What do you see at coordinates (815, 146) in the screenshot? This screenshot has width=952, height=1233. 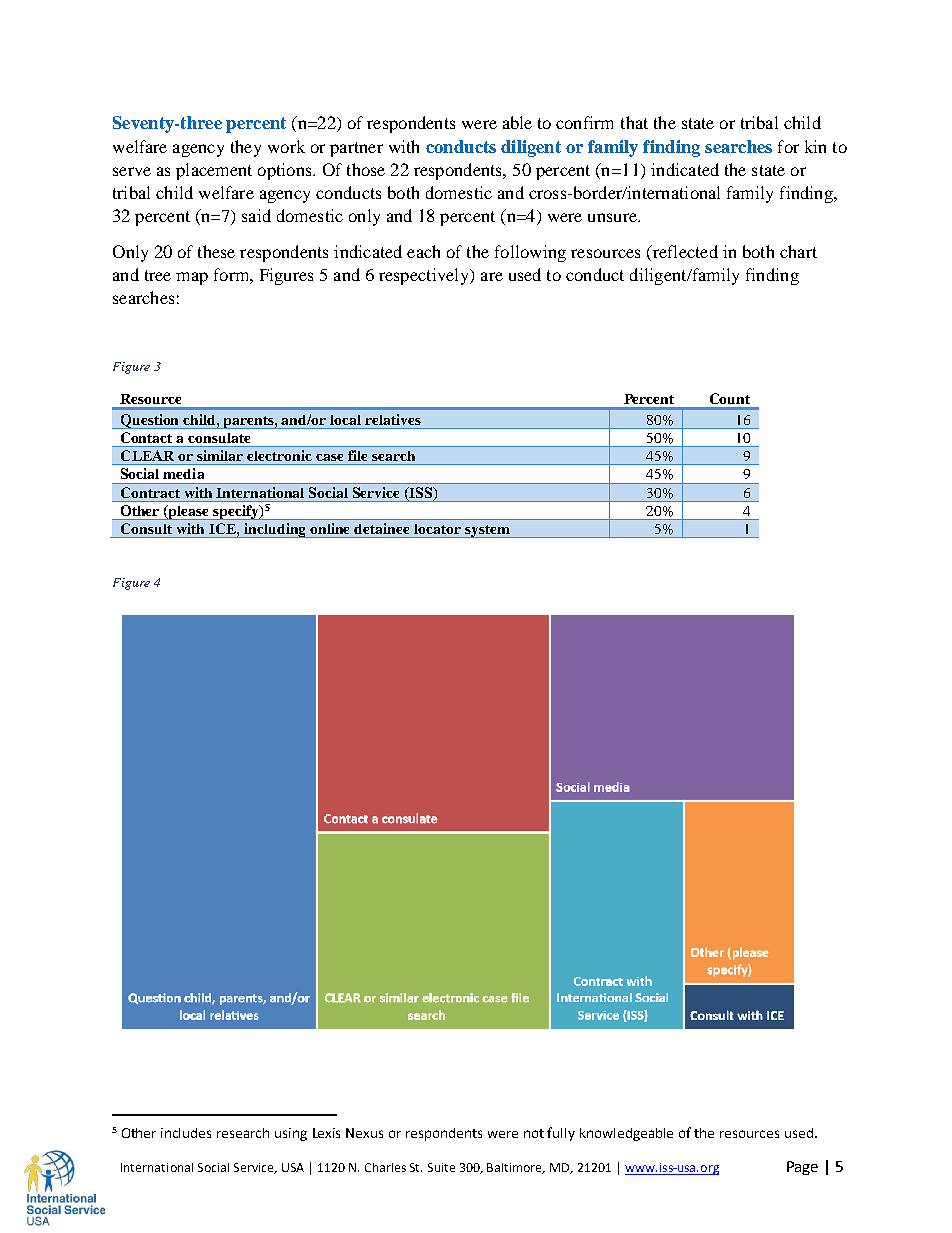 I see `kin` at bounding box center [815, 146].
